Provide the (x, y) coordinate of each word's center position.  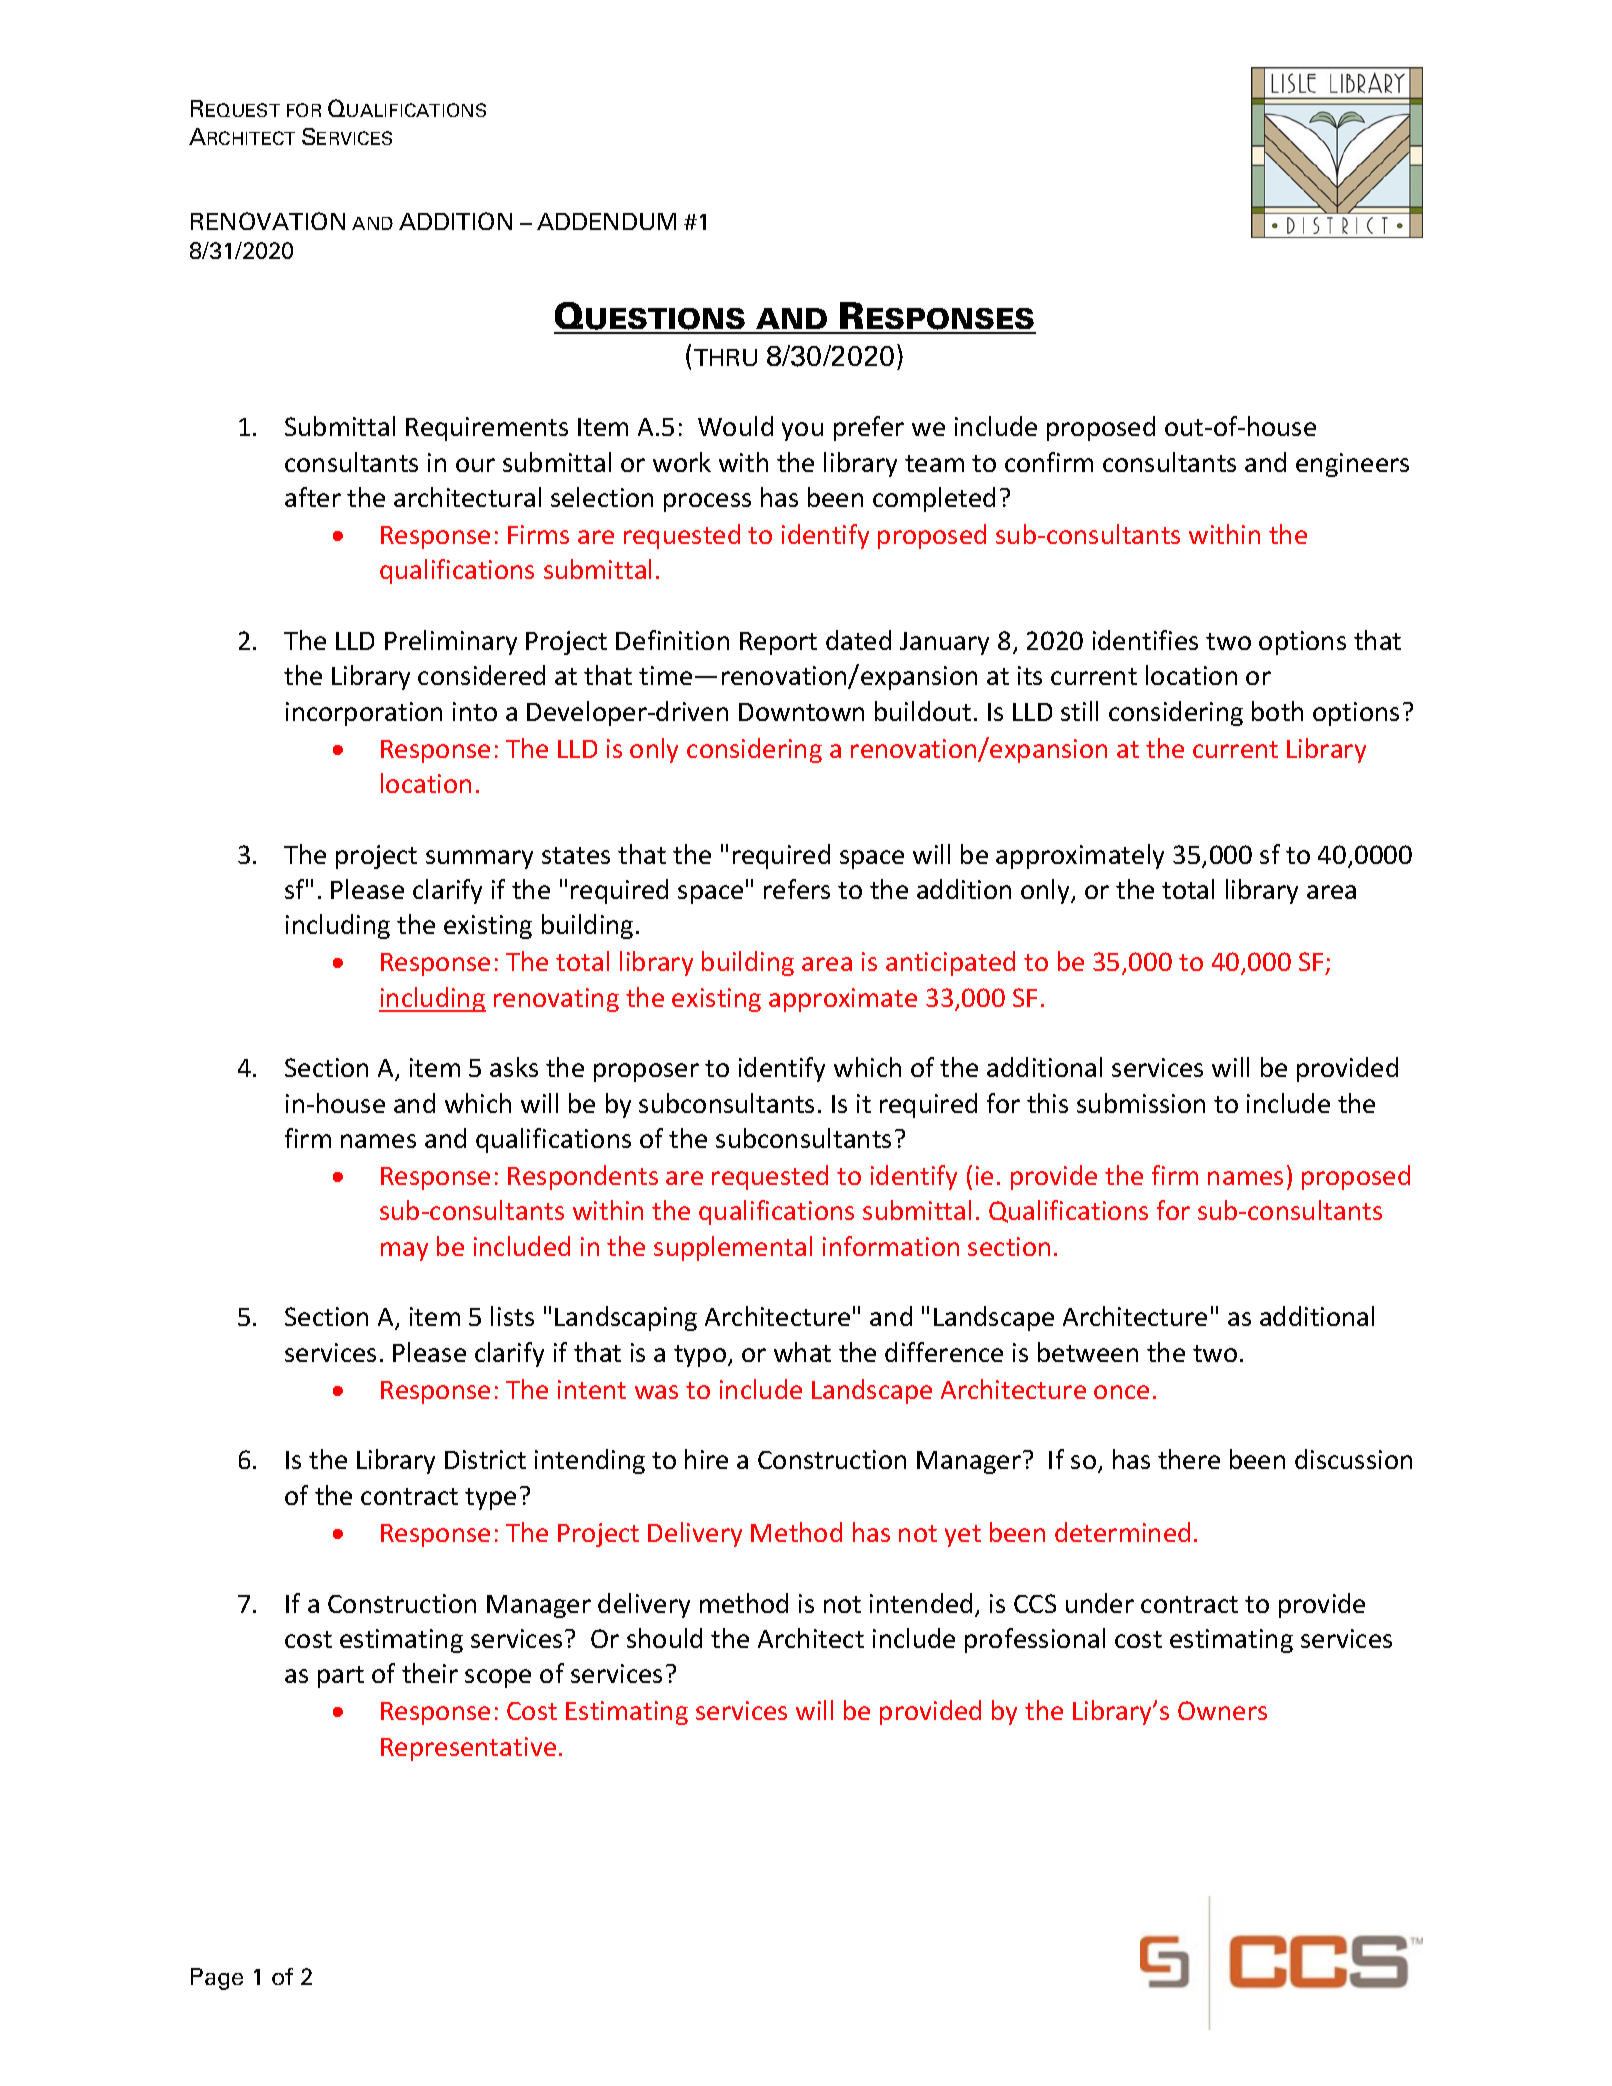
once (1121, 1392)
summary (479, 859)
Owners (1222, 1710)
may (404, 1251)
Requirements (487, 429)
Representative (468, 1749)
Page (217, 1979)
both (1277, 711)
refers (797, 889)
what (802, 1352)
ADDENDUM (606, 221)
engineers (1352, 465)
